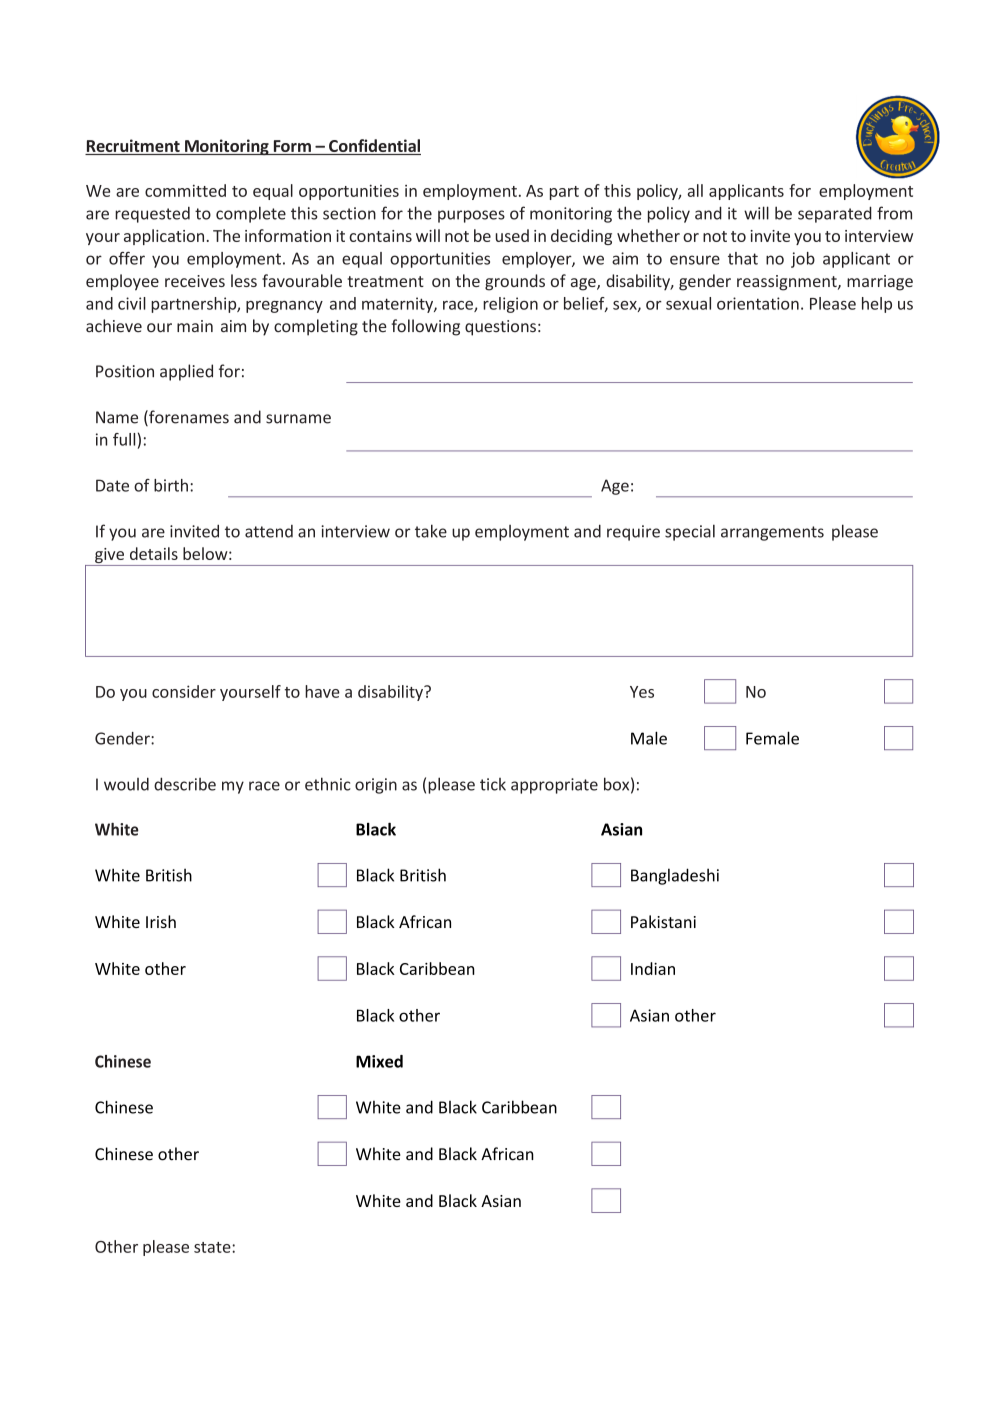 This screenshot has width=999, height=1413. Describe the element at coordinates (213, 1247) in the screenshot. I see `state` at that location.
